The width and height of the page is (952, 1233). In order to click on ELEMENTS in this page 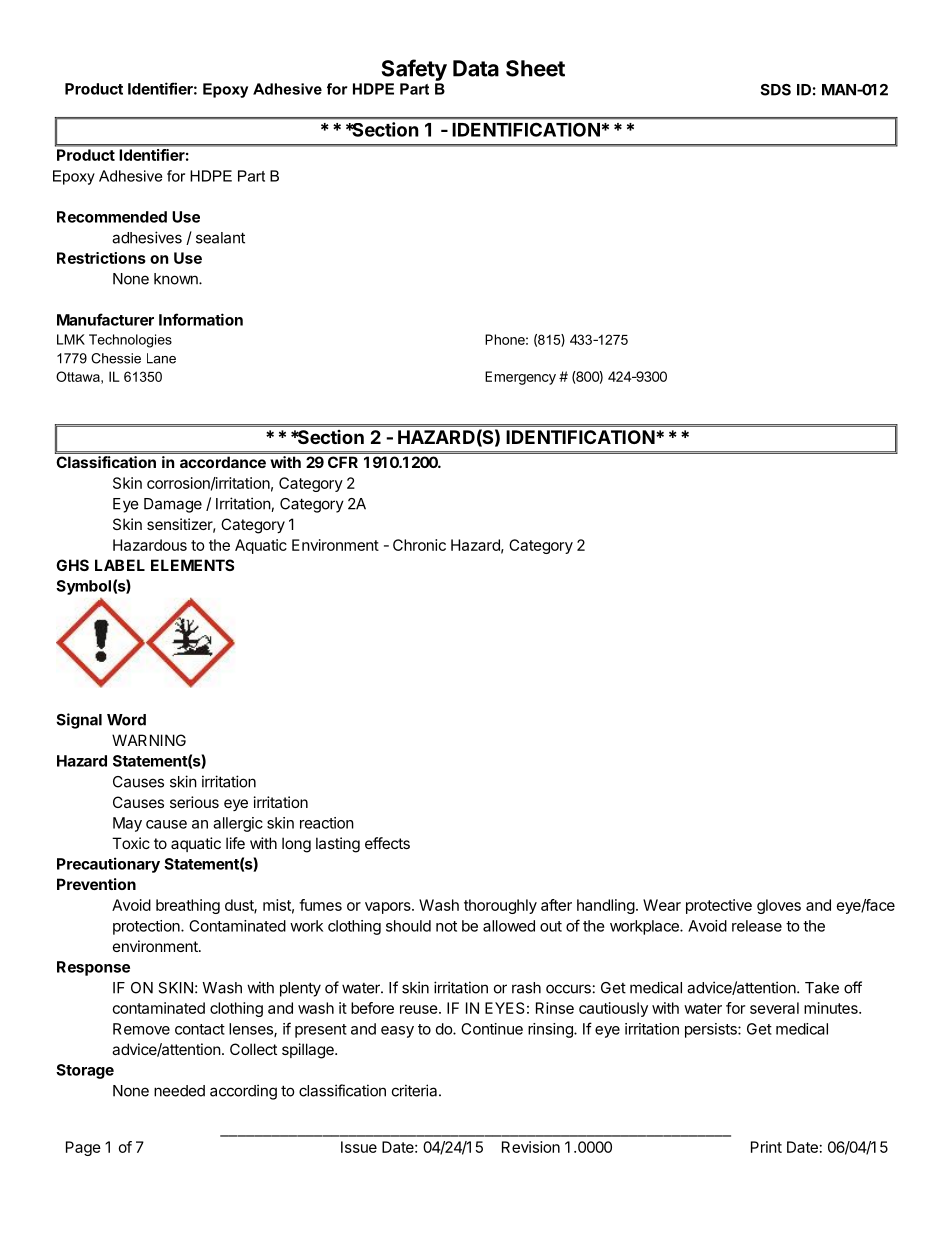, I will do `click(192, 565)`.
